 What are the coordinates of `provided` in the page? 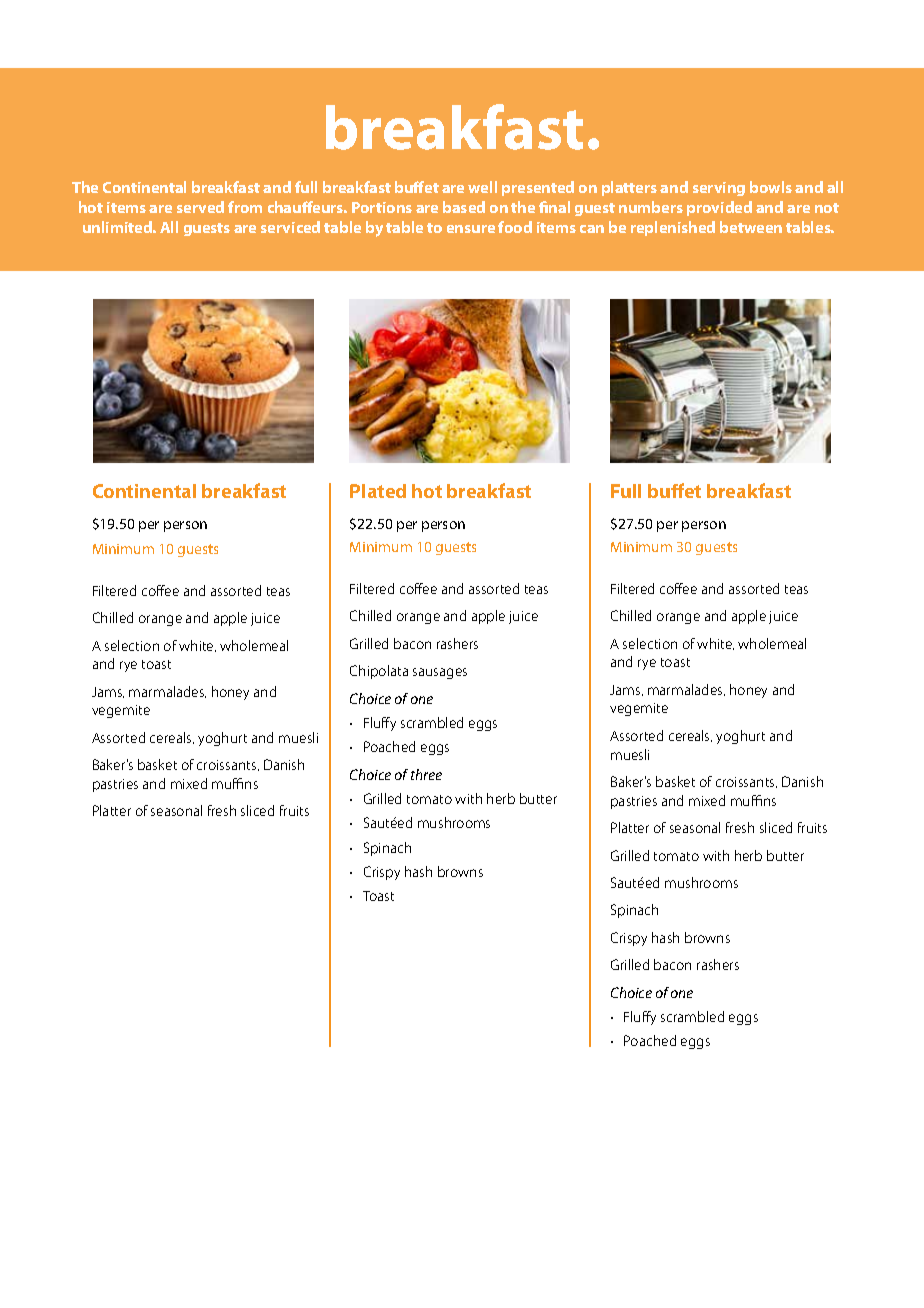 It's located at (719, 208).
